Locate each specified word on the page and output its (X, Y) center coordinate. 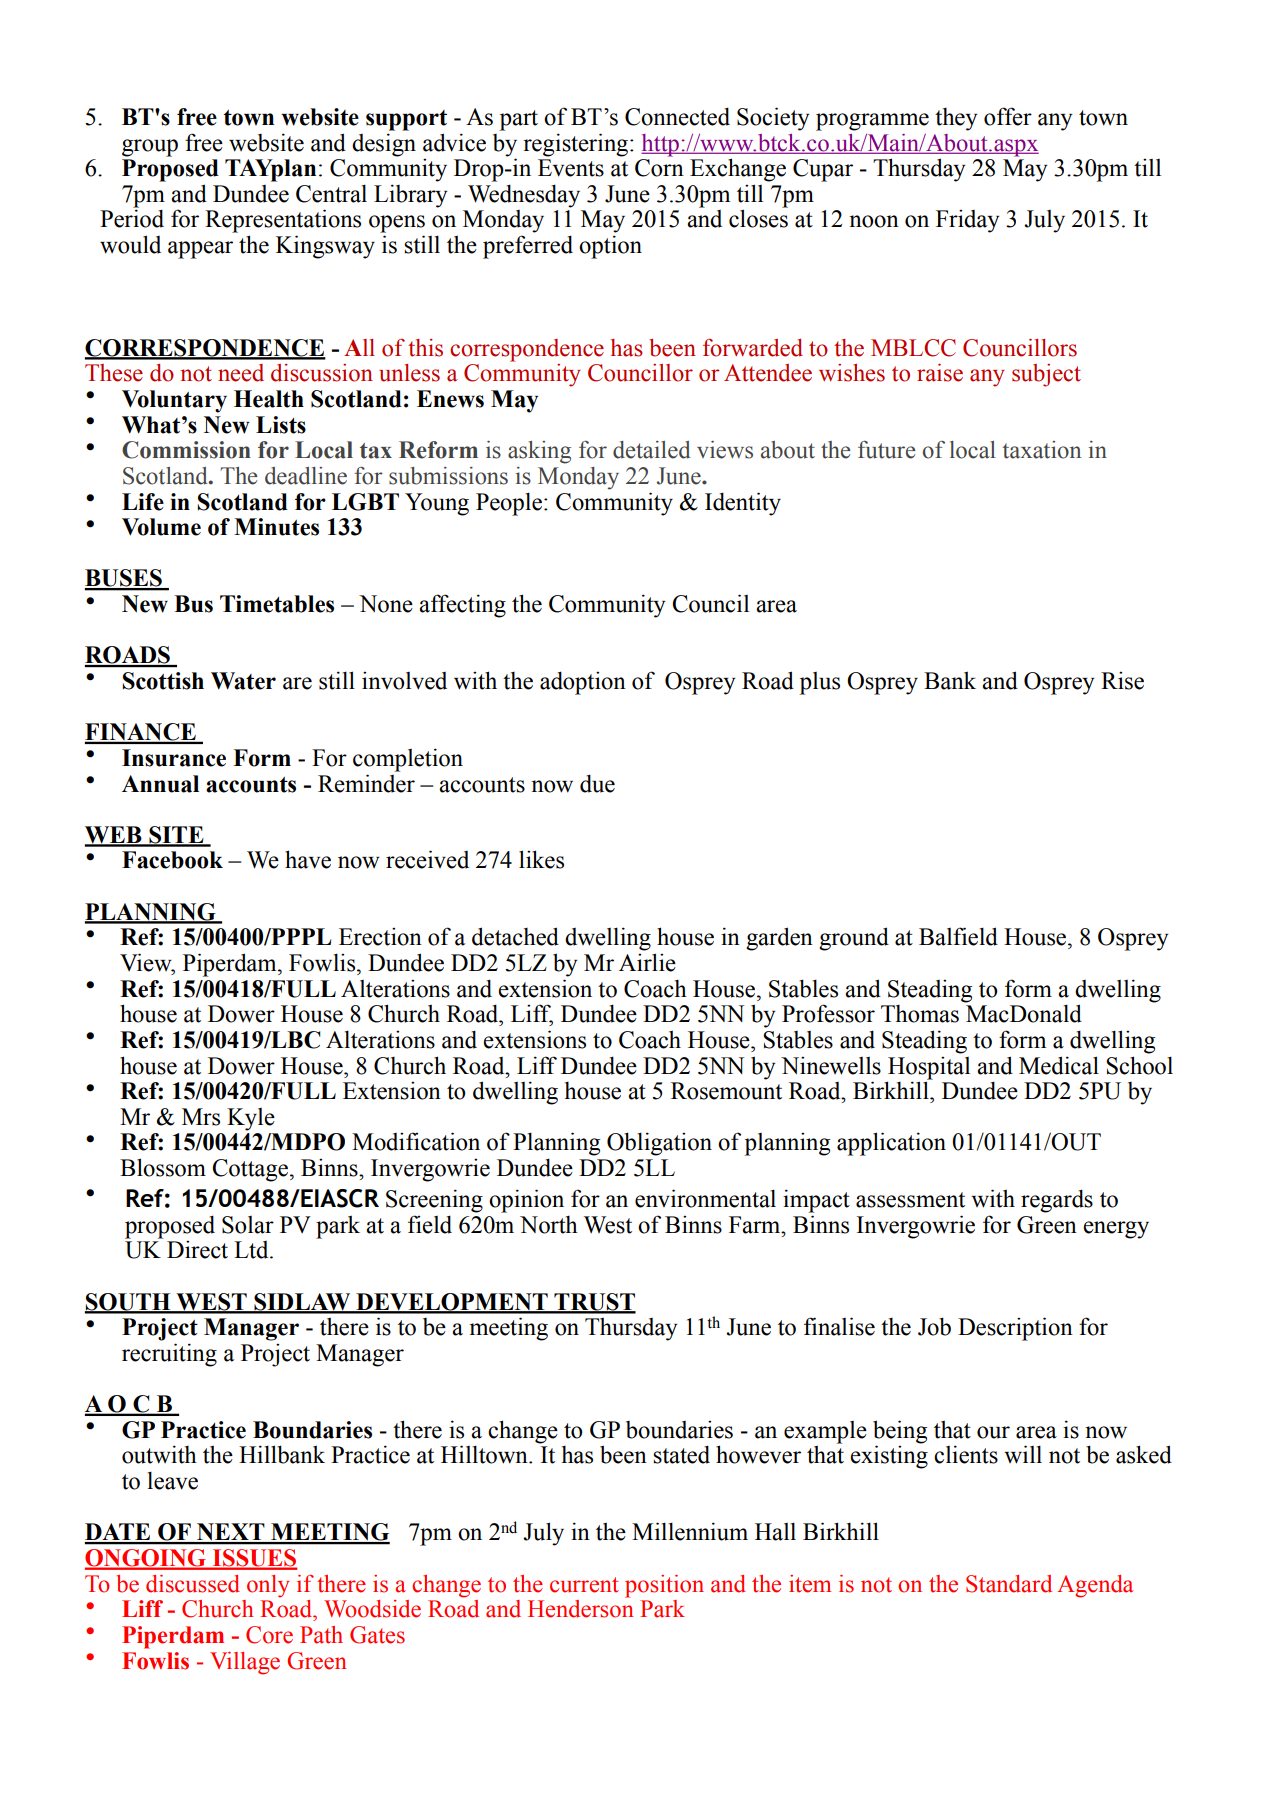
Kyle (251, 1119)
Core (269, 1635)
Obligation (659, 1144)
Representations (283, 221)
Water (243, 681)
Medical (1059, 1065)
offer (1008, 116)
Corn (659, 168)
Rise (1122, 680)
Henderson (581, 1609)
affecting (462, 606)
